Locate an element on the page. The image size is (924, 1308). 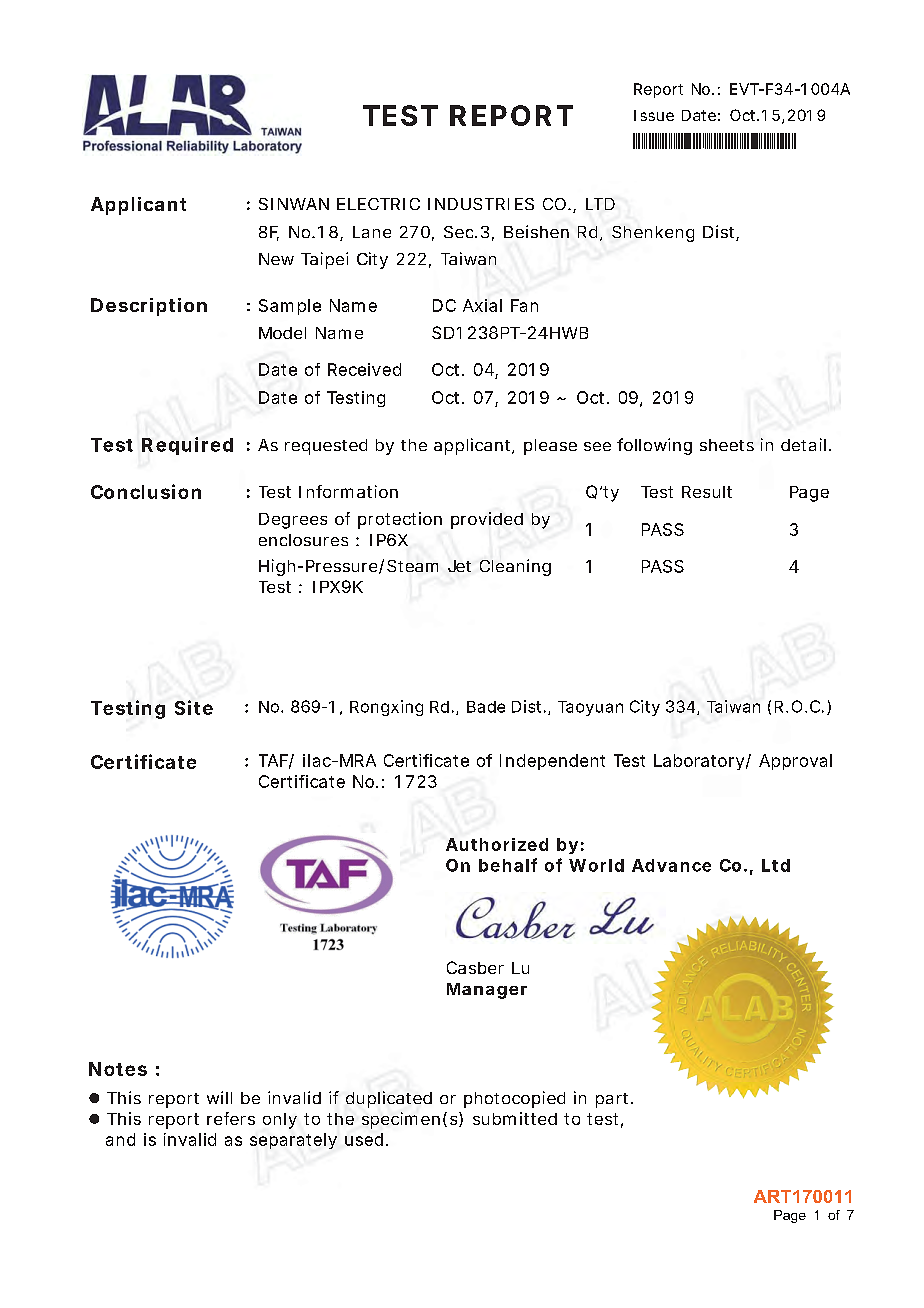
will is located at coordinates (219, 1097).
